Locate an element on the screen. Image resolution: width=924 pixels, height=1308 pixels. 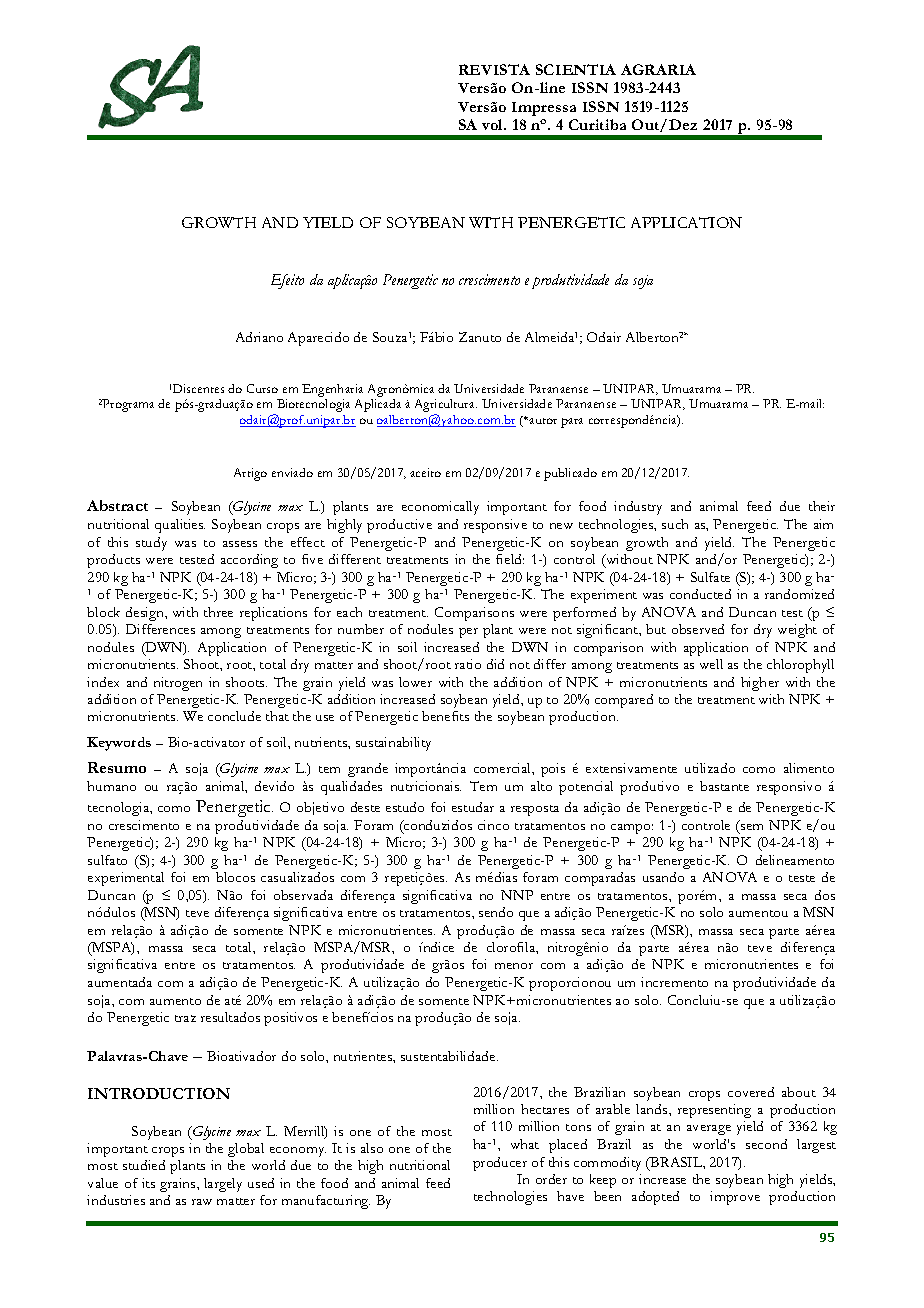
Adriano is located at coordinates (259, 337).
